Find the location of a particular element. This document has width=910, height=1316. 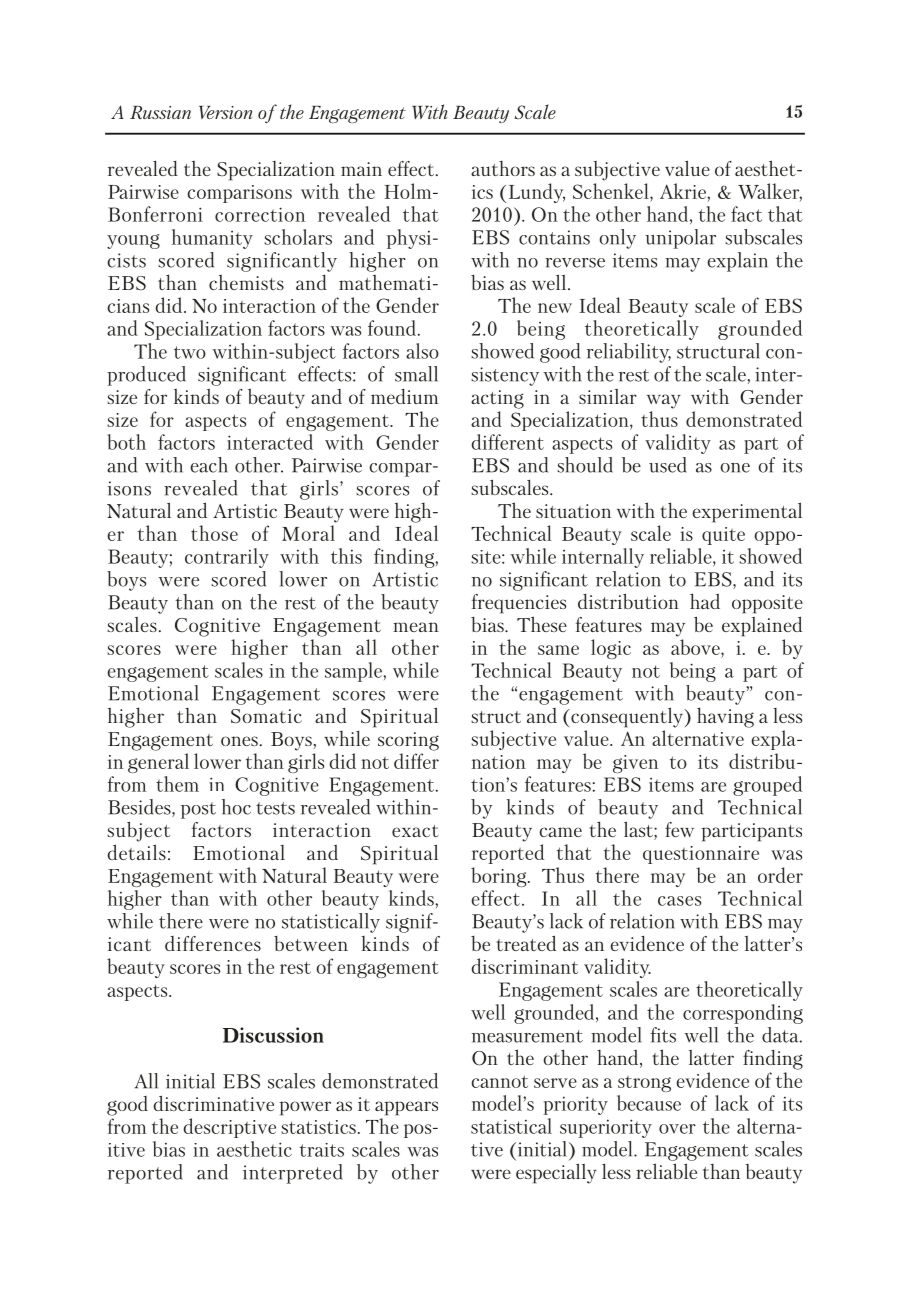

over is located at coordinates (677, 1129).
